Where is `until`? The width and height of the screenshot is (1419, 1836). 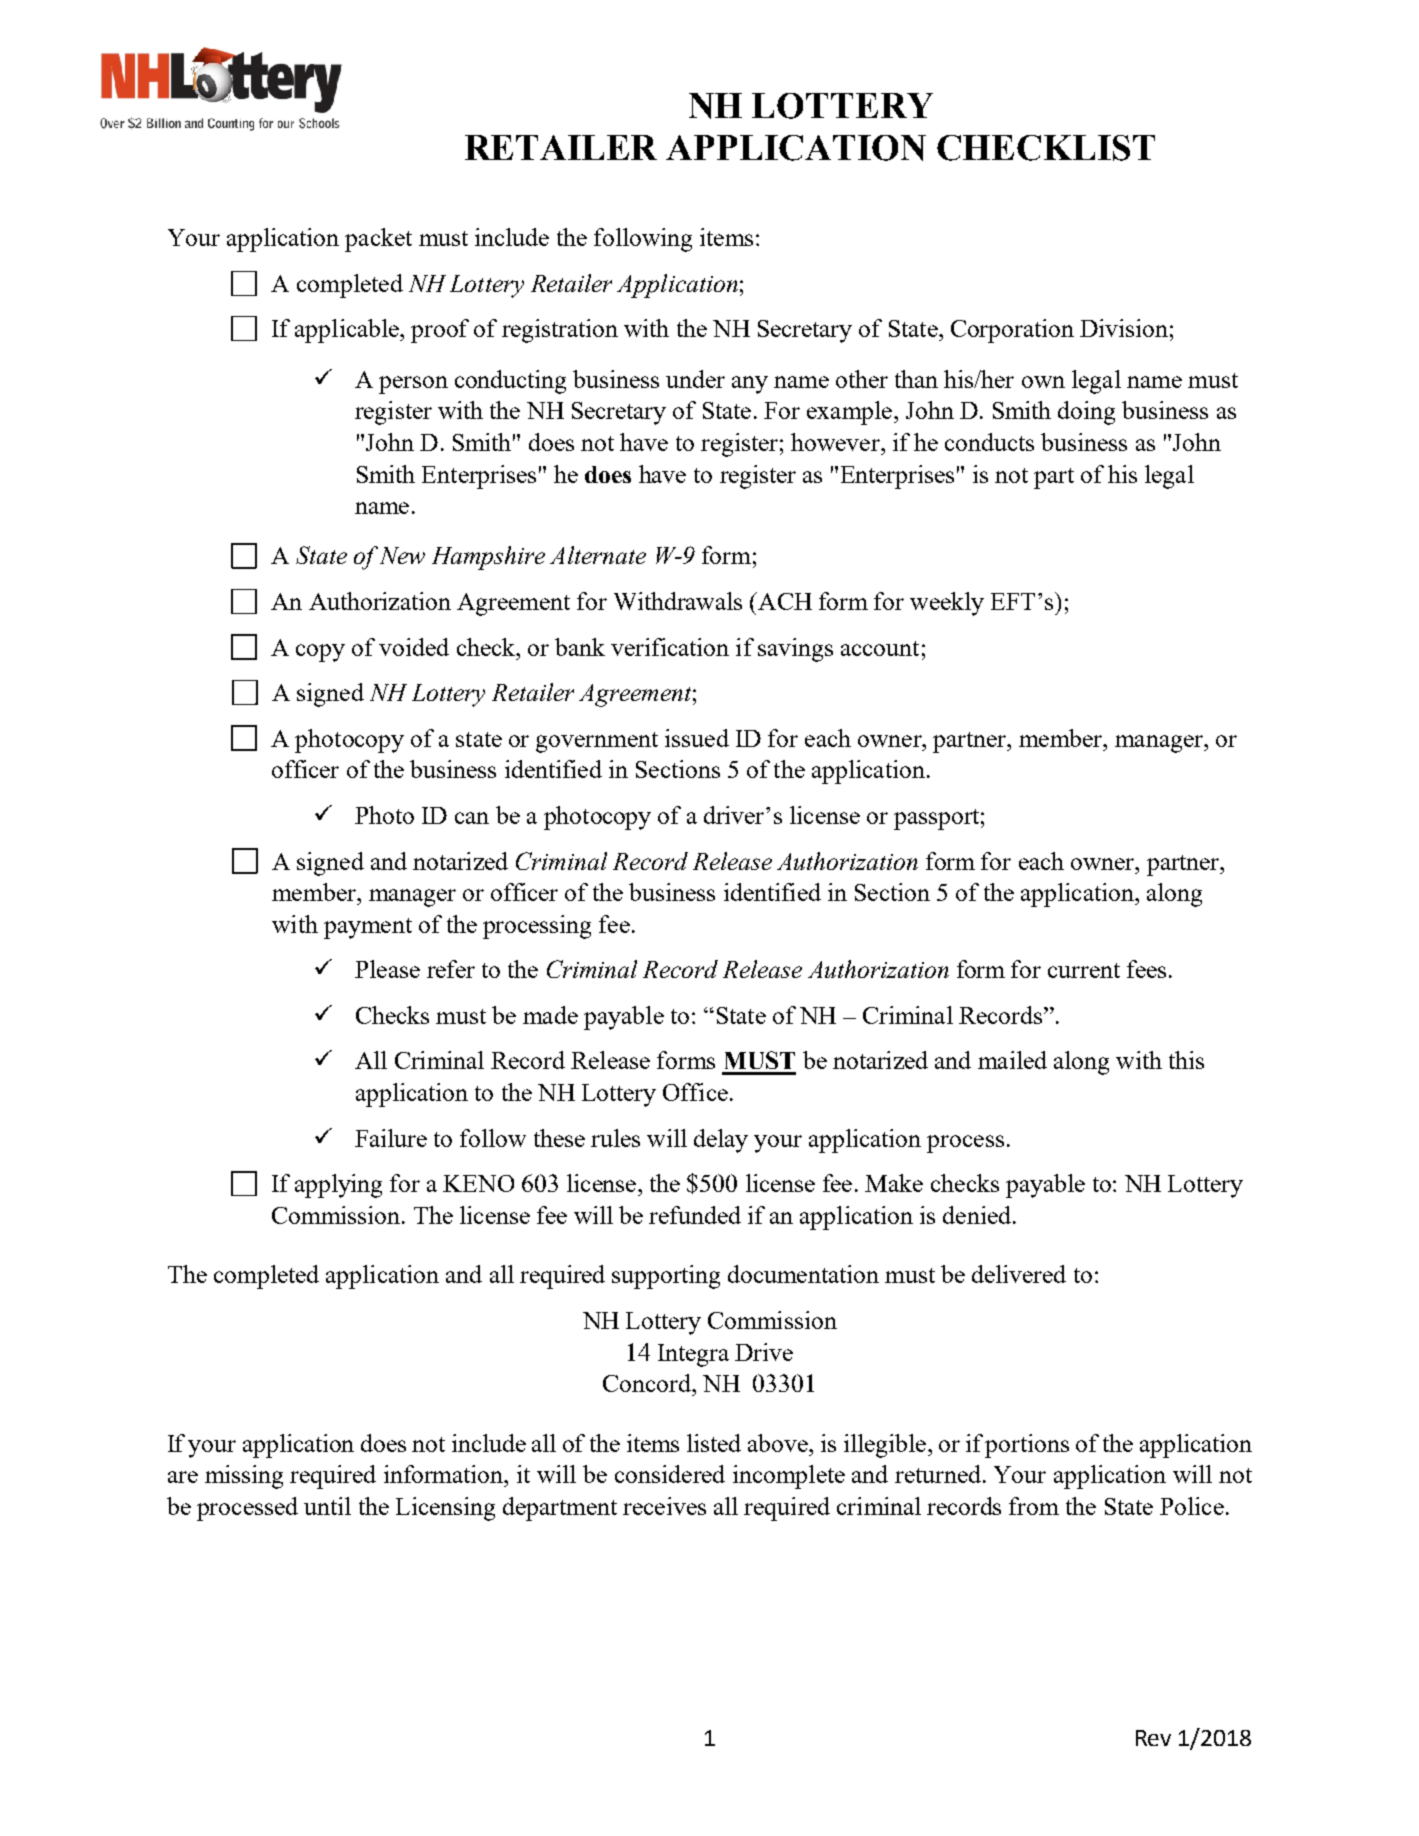 until is located at coordinates (327, 1506).
